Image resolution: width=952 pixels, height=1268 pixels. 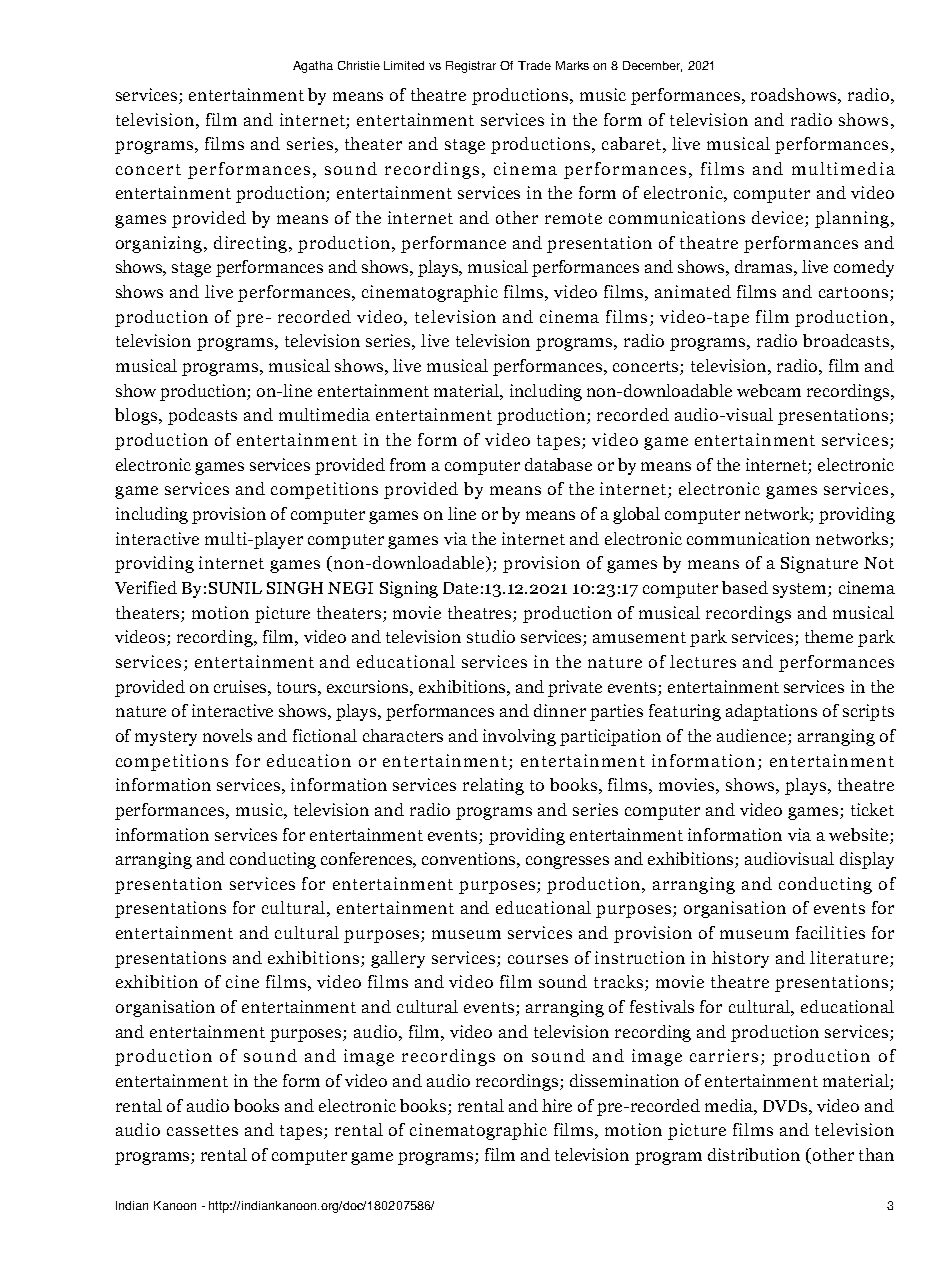 I want to click on cassettes, so click(x=202, y=1130).
